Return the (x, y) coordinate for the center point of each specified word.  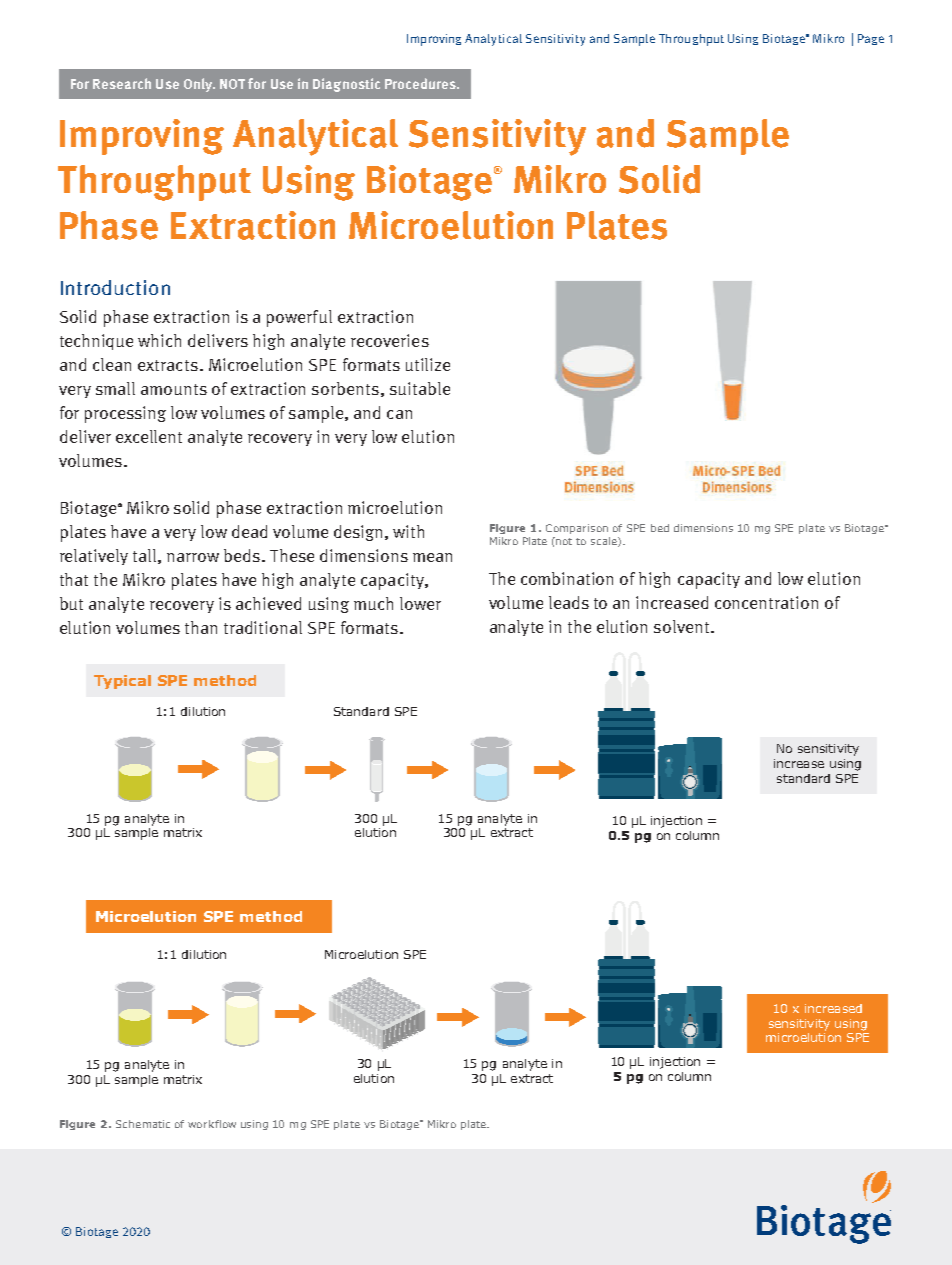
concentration (766, 602)
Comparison (577, 529)
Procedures (421, 83)
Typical (122, 682)
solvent (683, 626)
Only (199, 85)
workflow (212, 1124)
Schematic (143, 1124)
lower (420, 603)
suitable (420, 388)
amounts (174, 389)
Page (871, 39)
